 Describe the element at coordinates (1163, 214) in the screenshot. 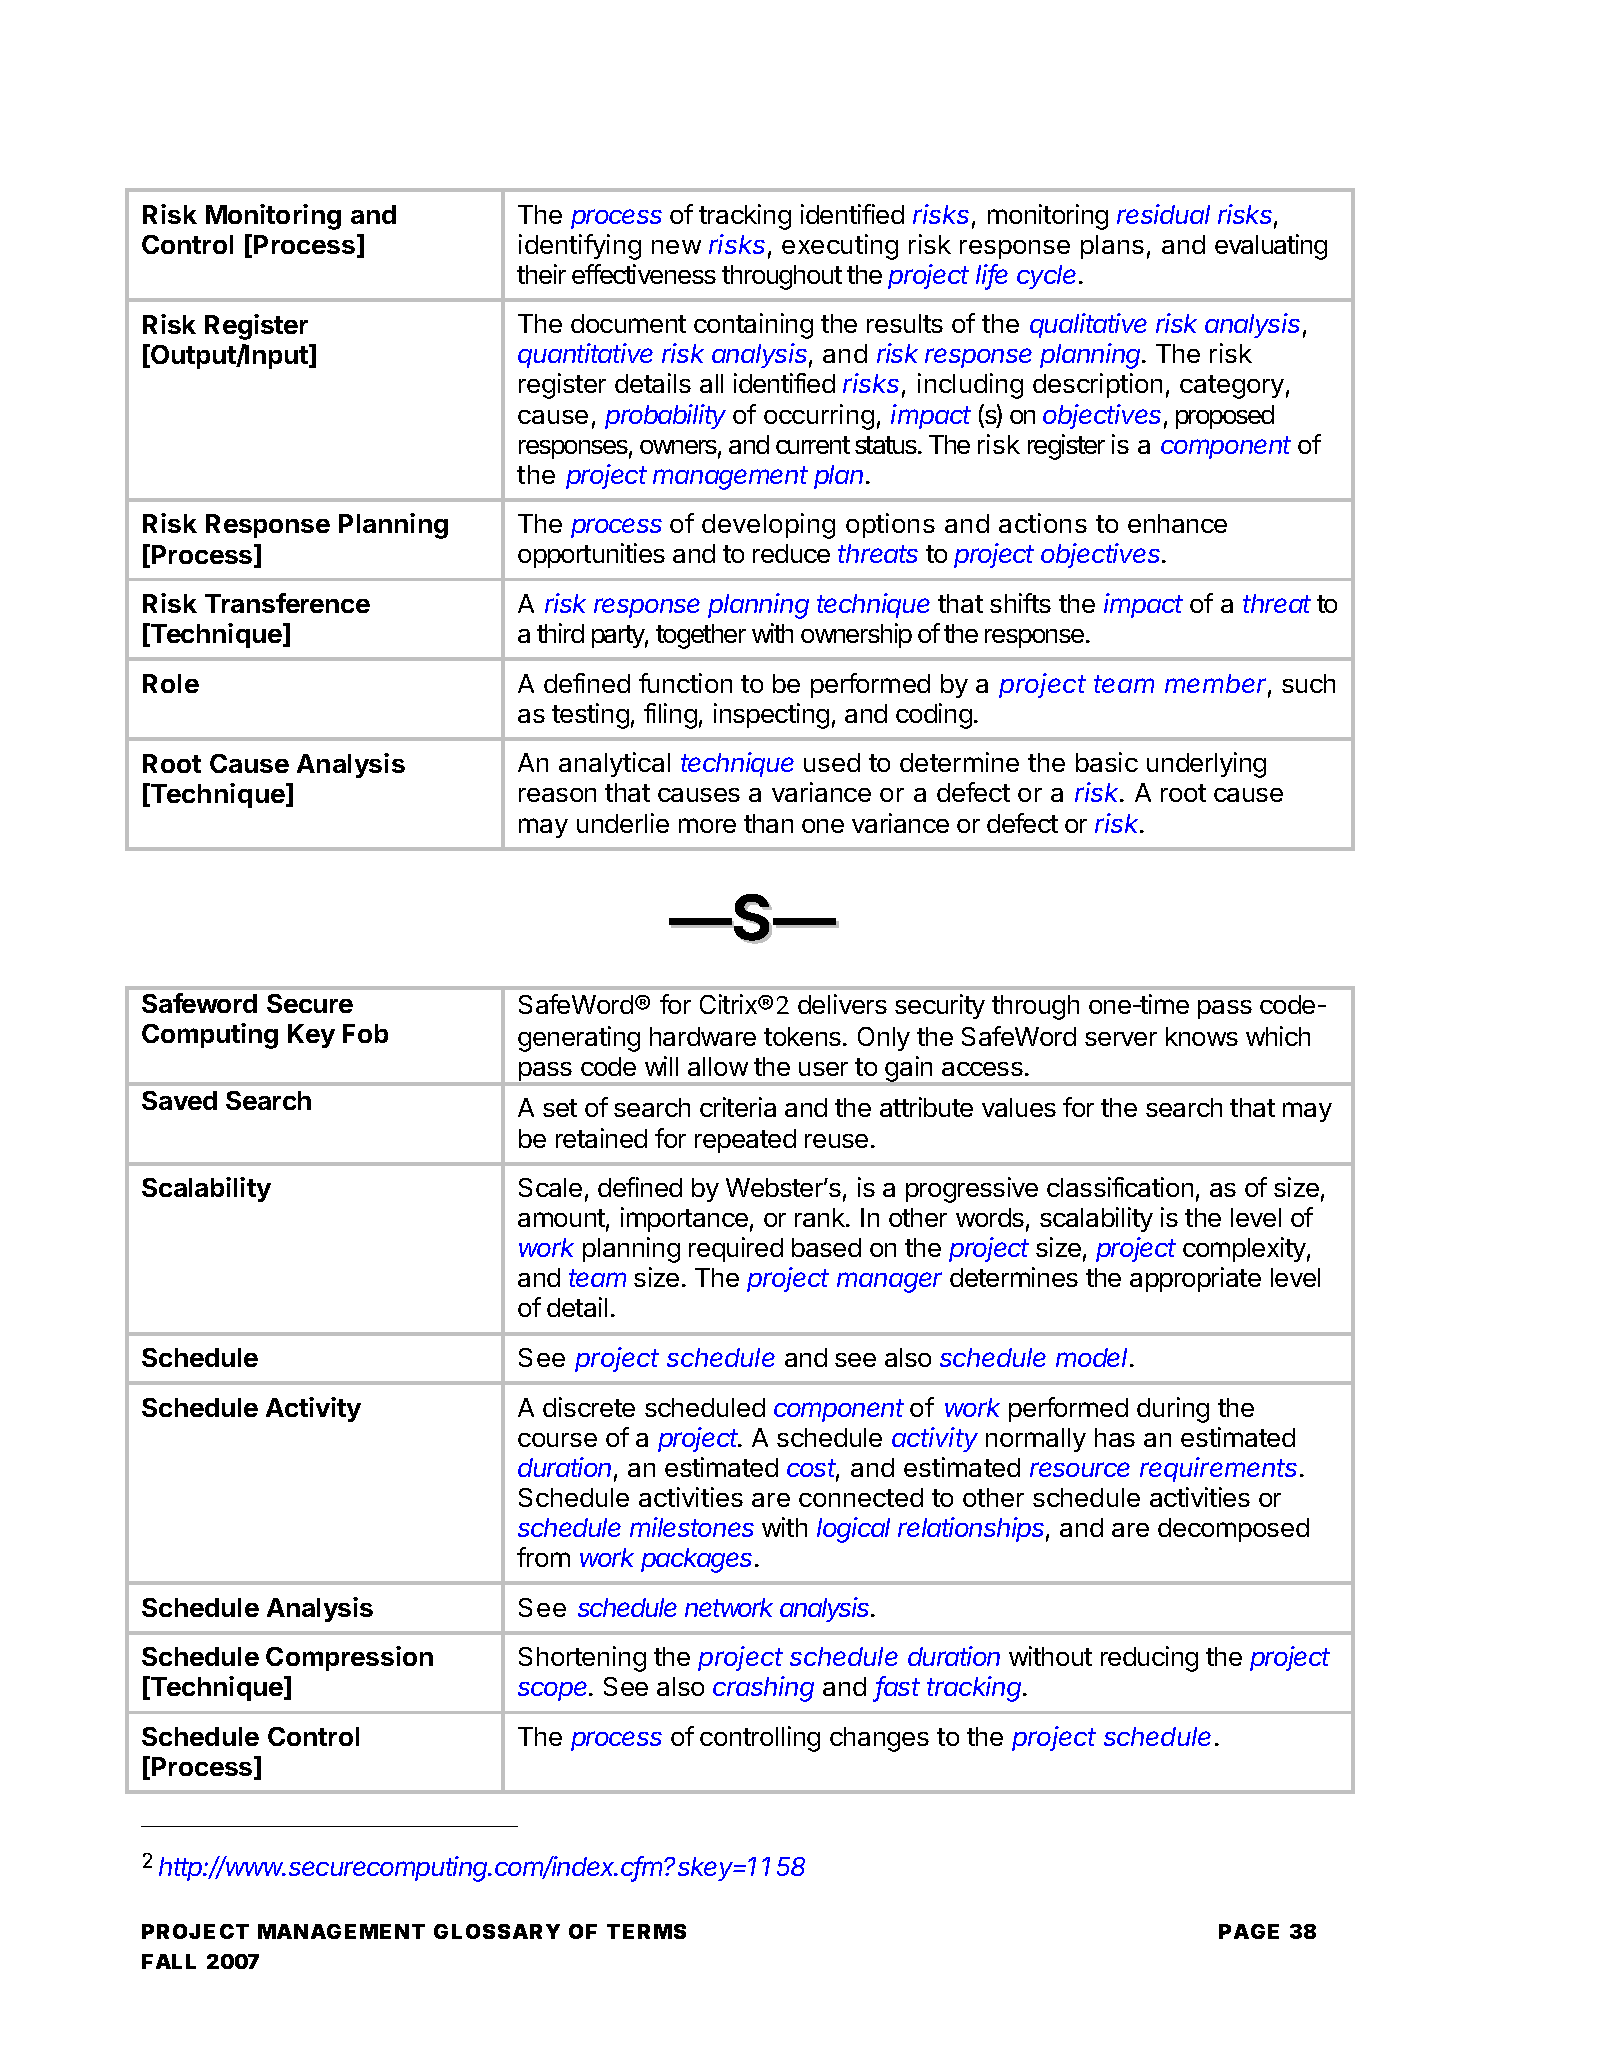

I see `residual` at that location.
